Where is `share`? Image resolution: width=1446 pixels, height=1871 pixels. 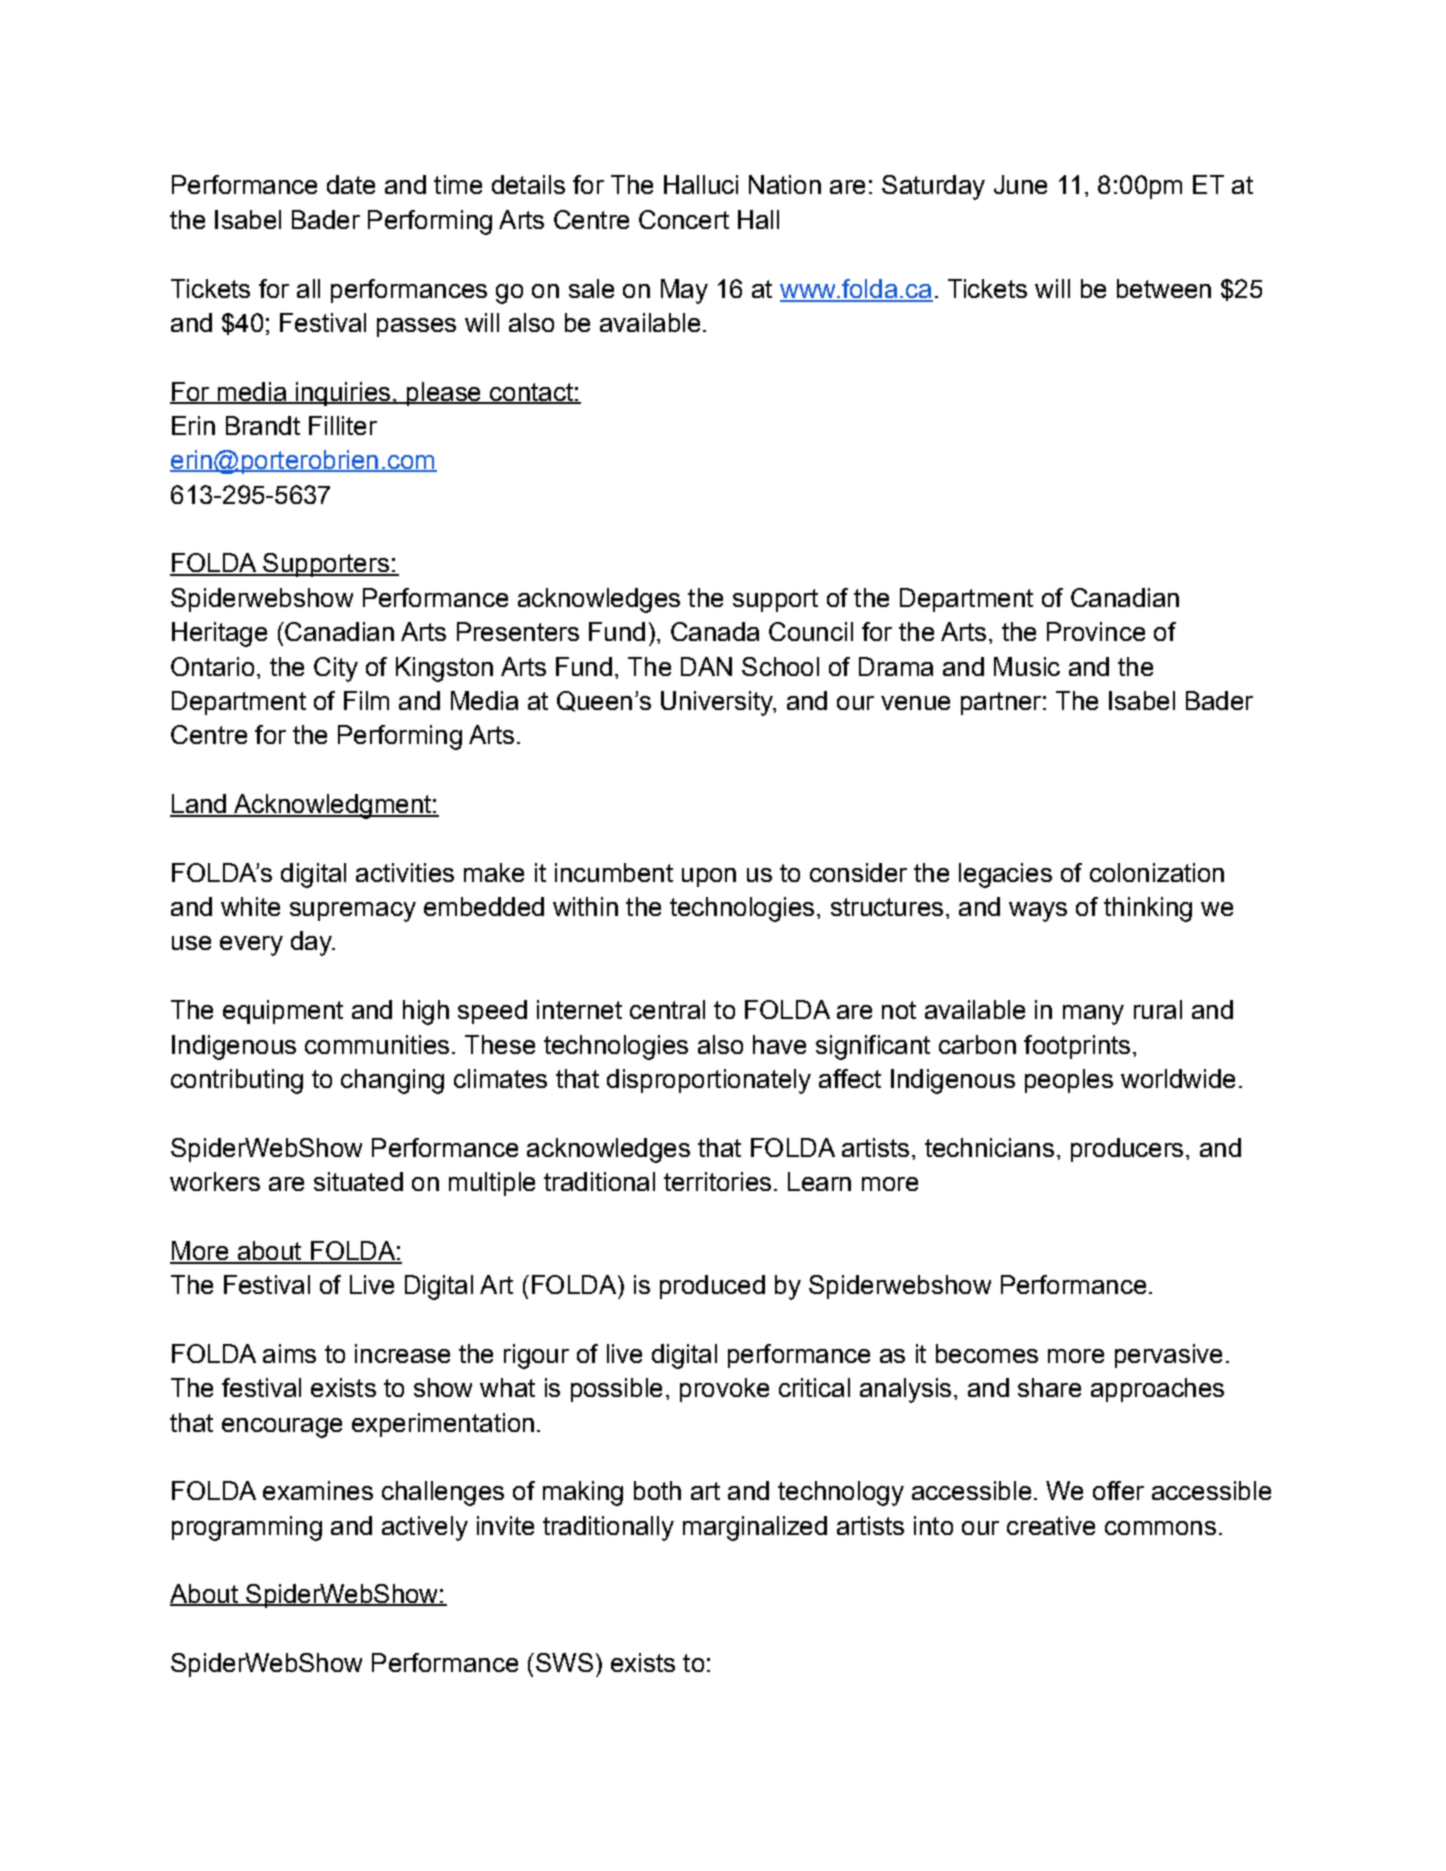 share is located at coordinates (1049, 1387).
